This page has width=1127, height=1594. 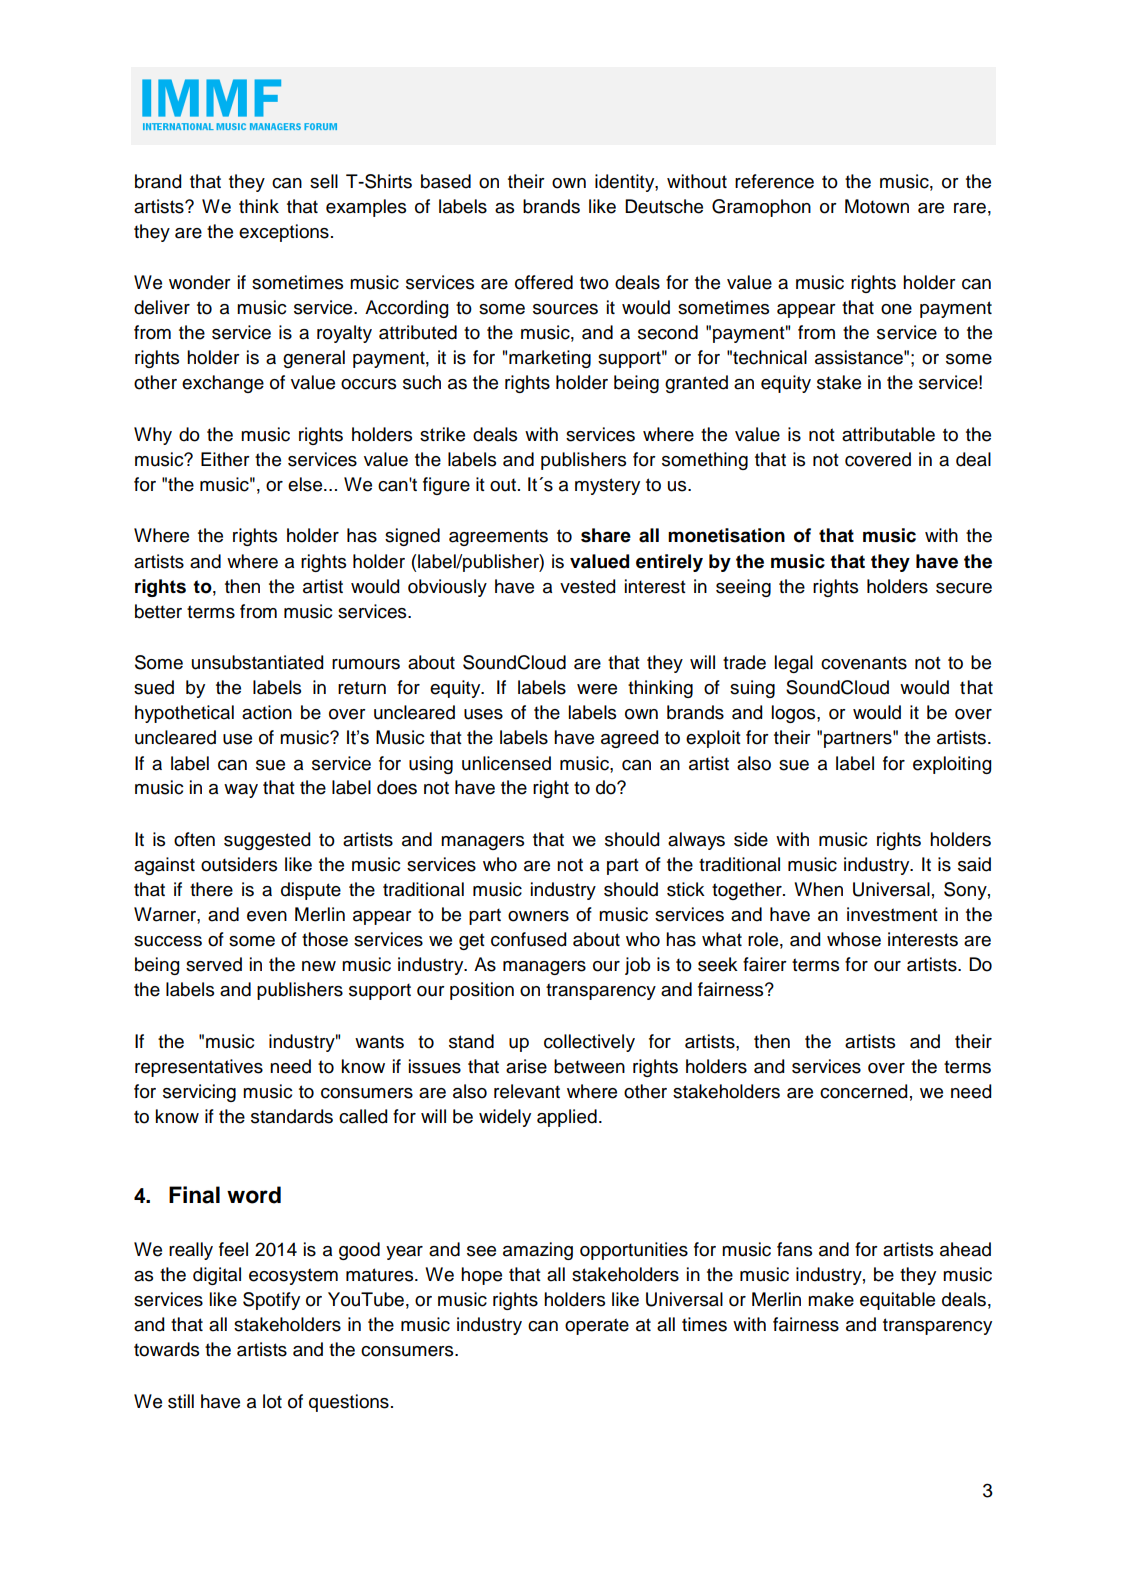 I want to click on Motown, so click(x=877, y=206).
